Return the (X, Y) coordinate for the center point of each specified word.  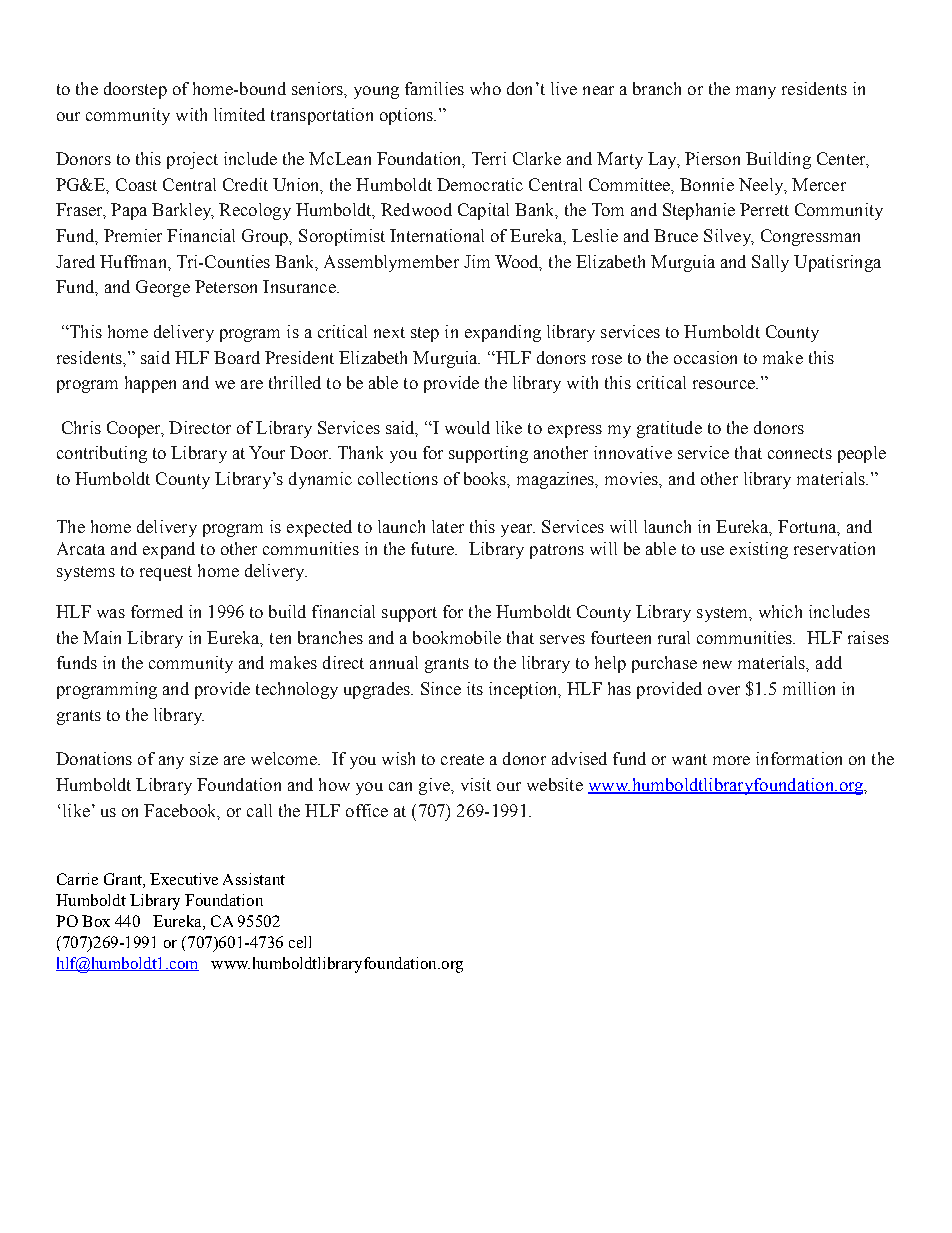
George (163, 288)
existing (759, 550)
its (475, 688)
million (809, 688)
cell (300, 942)
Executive (184, 879)
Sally (770, 263)
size (204, 758)
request (166, 573)
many (756, 92)
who (485, 88)
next (389, 332)
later (448, 526)
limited (239, 114)
